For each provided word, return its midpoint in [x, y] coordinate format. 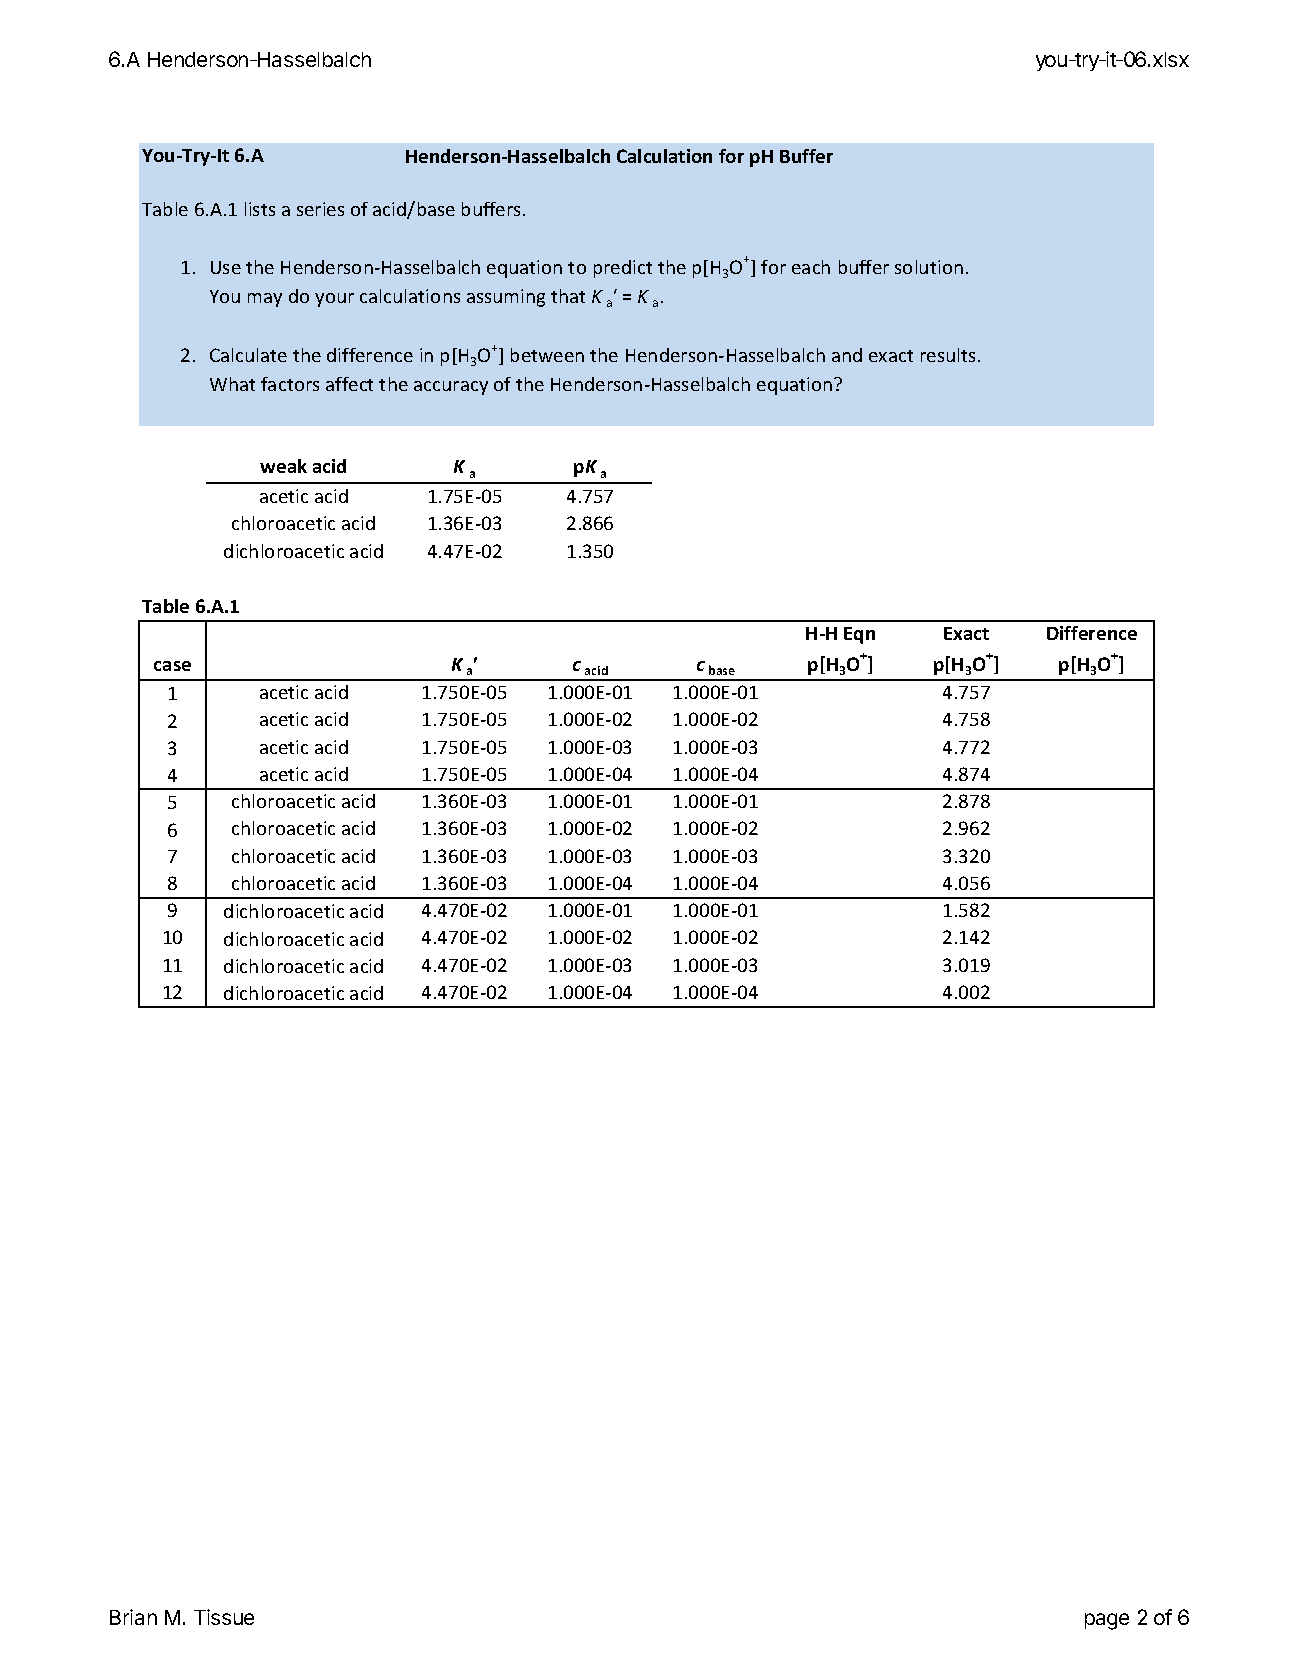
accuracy [451, 388]
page [1107, 1621]
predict [623, 269]
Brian [133, 1617]
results [948, 355]
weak [283, 466]
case [172, 666]
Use [226, 267]
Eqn [859, 635]
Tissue [224, 1617]
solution [929, 267]
